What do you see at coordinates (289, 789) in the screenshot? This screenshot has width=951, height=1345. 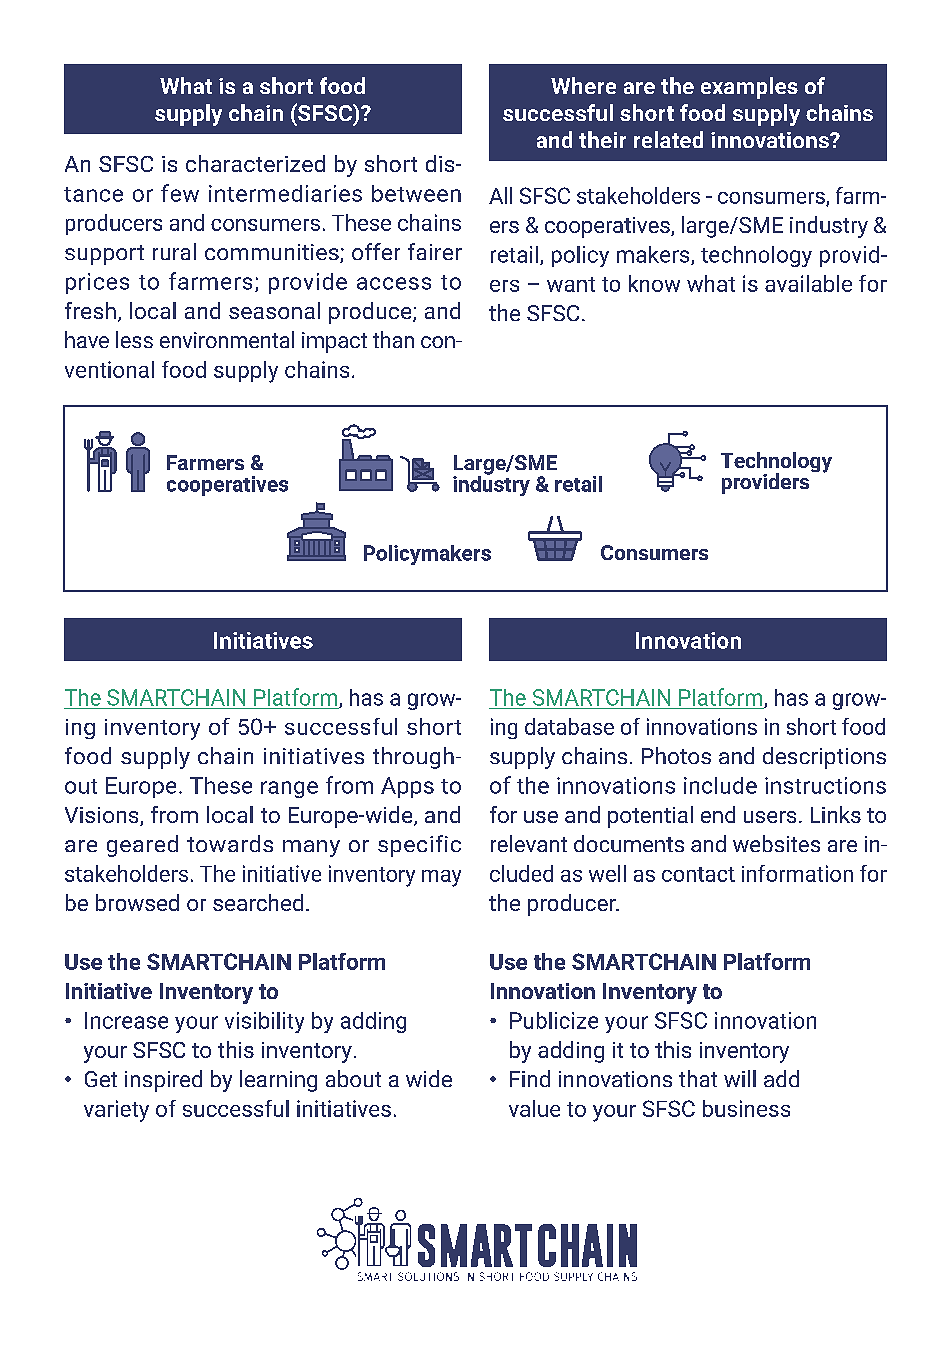 I see `range` at bounding box center [289, 789].
